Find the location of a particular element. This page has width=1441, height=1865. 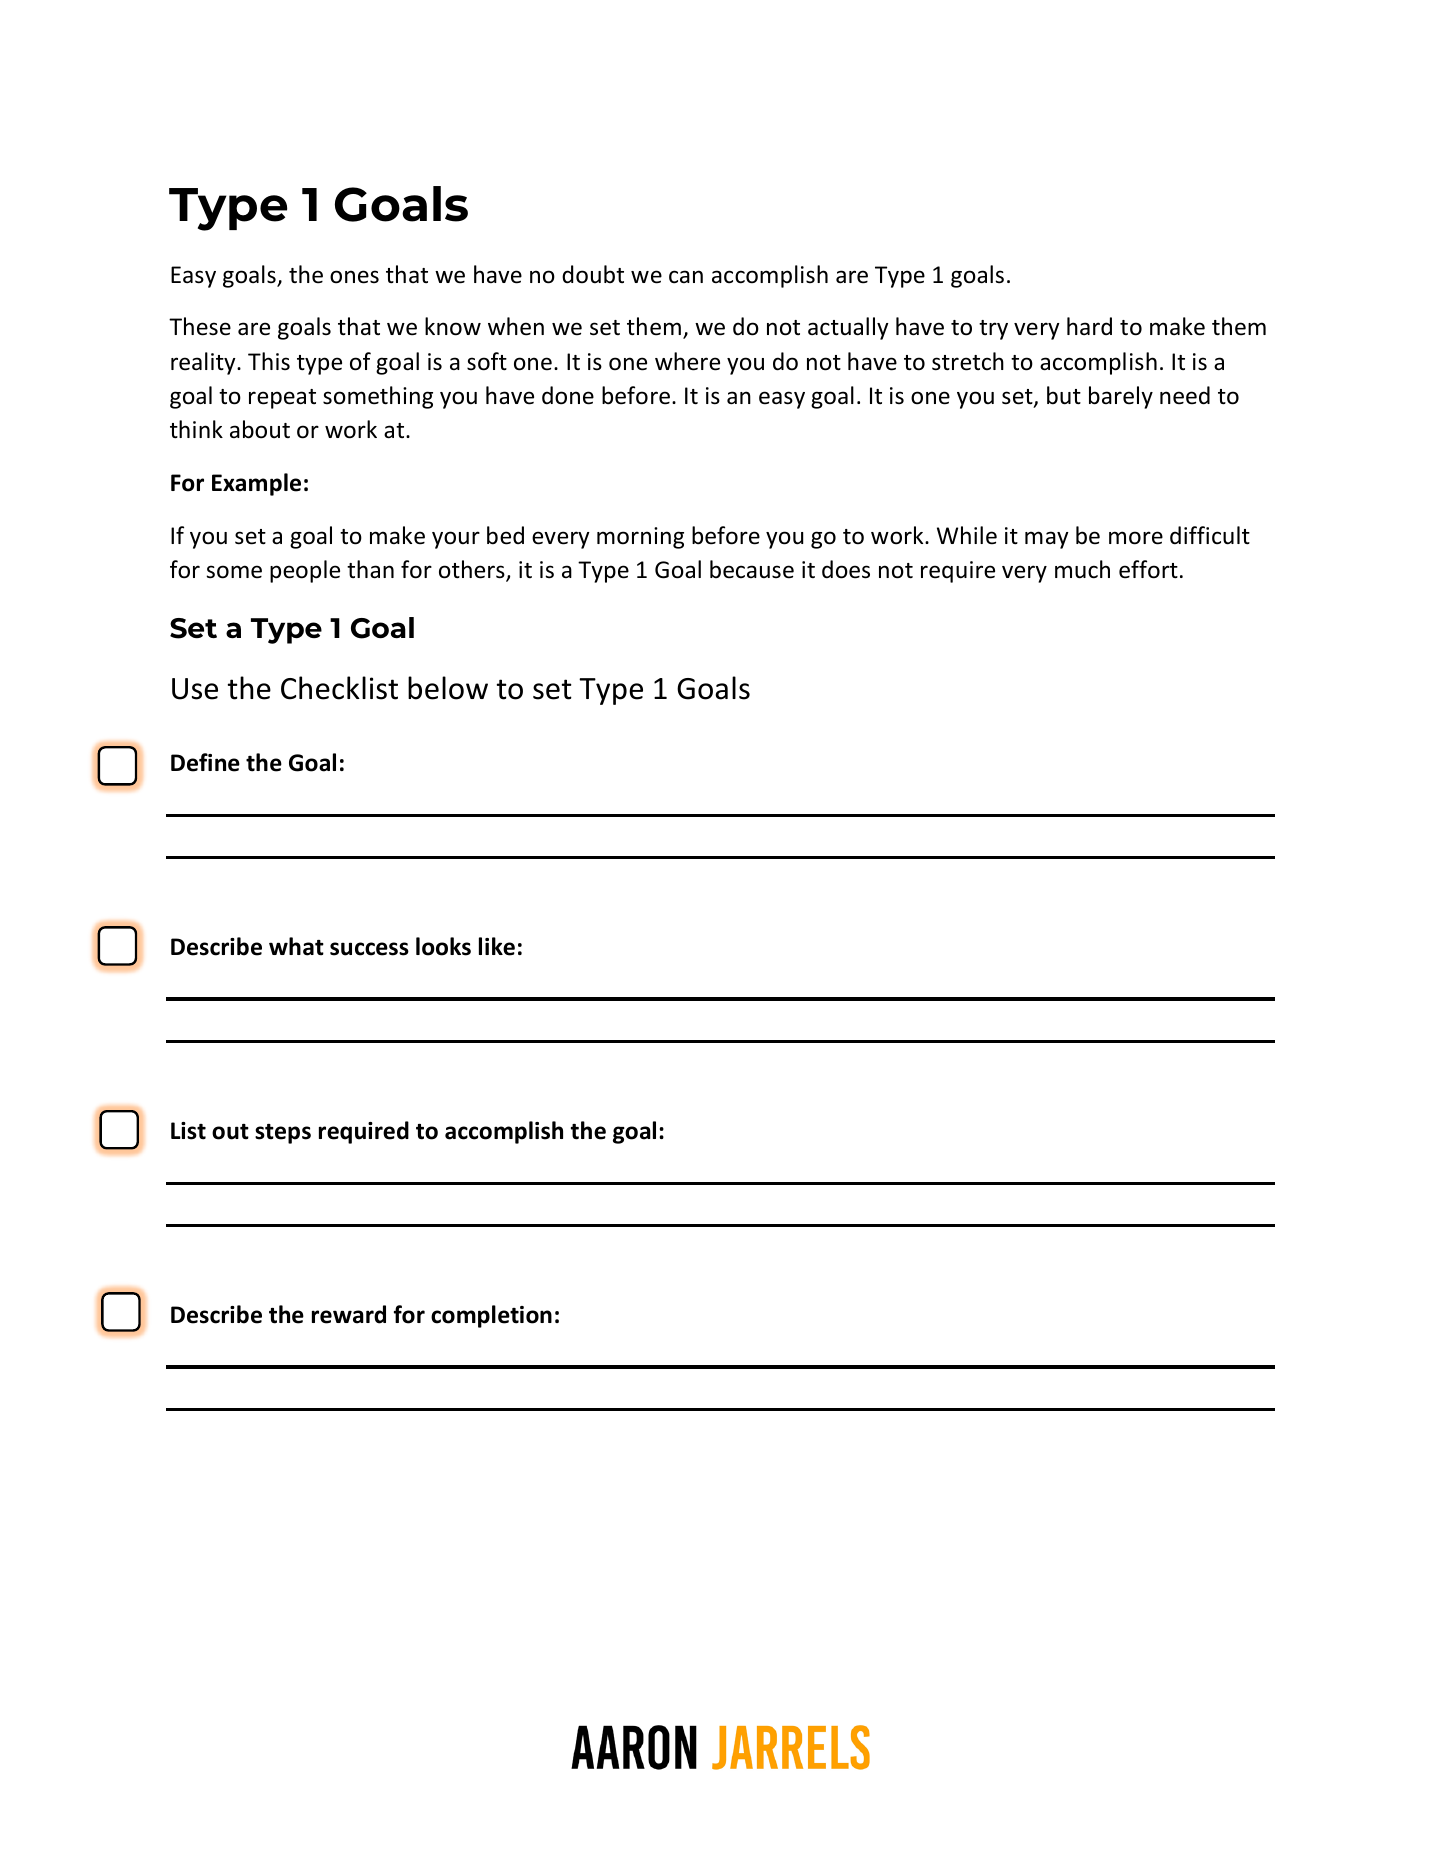

hard is located at coordinates (1089, 326).
